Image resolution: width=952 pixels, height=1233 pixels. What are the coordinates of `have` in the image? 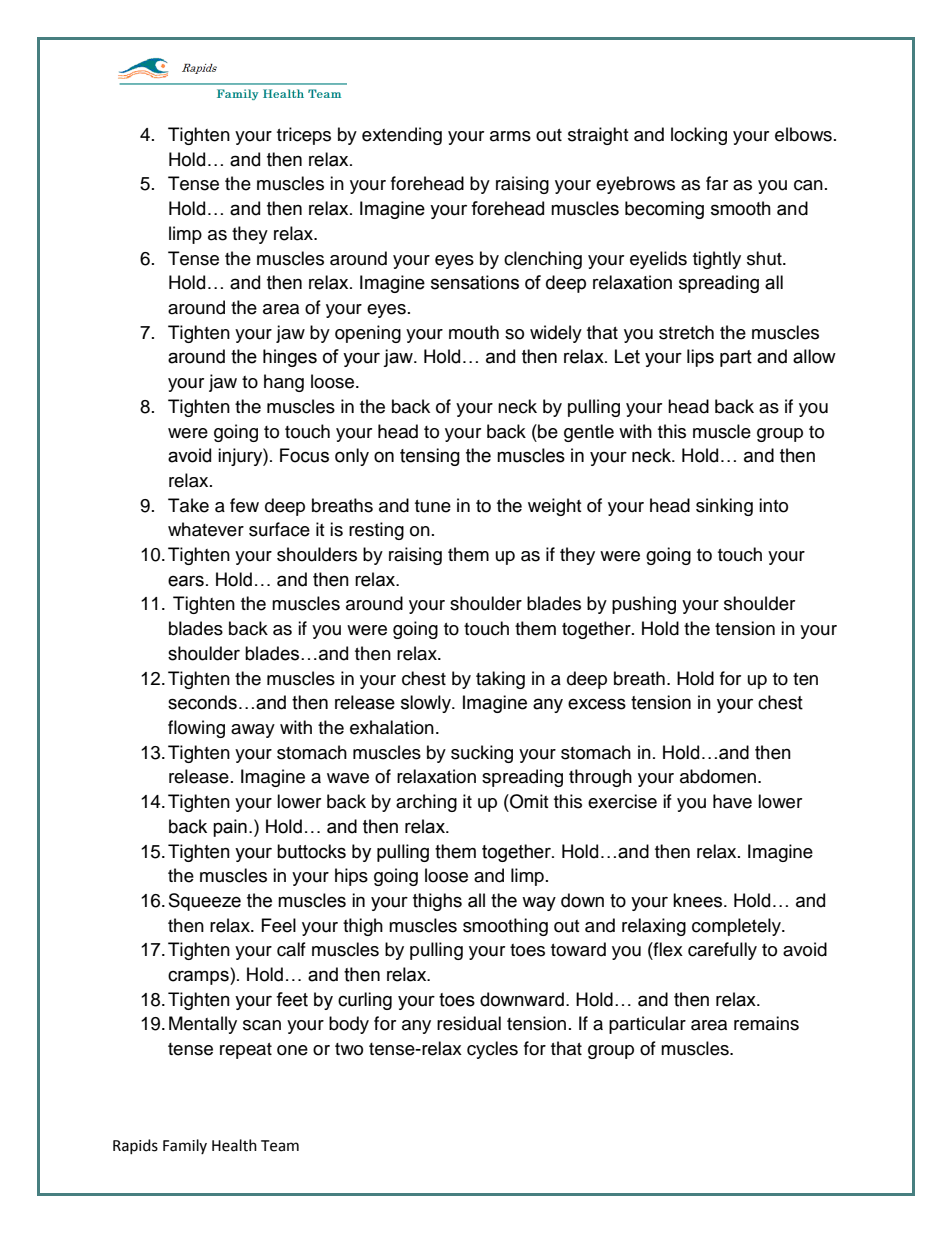 It's located at (732, 801).
